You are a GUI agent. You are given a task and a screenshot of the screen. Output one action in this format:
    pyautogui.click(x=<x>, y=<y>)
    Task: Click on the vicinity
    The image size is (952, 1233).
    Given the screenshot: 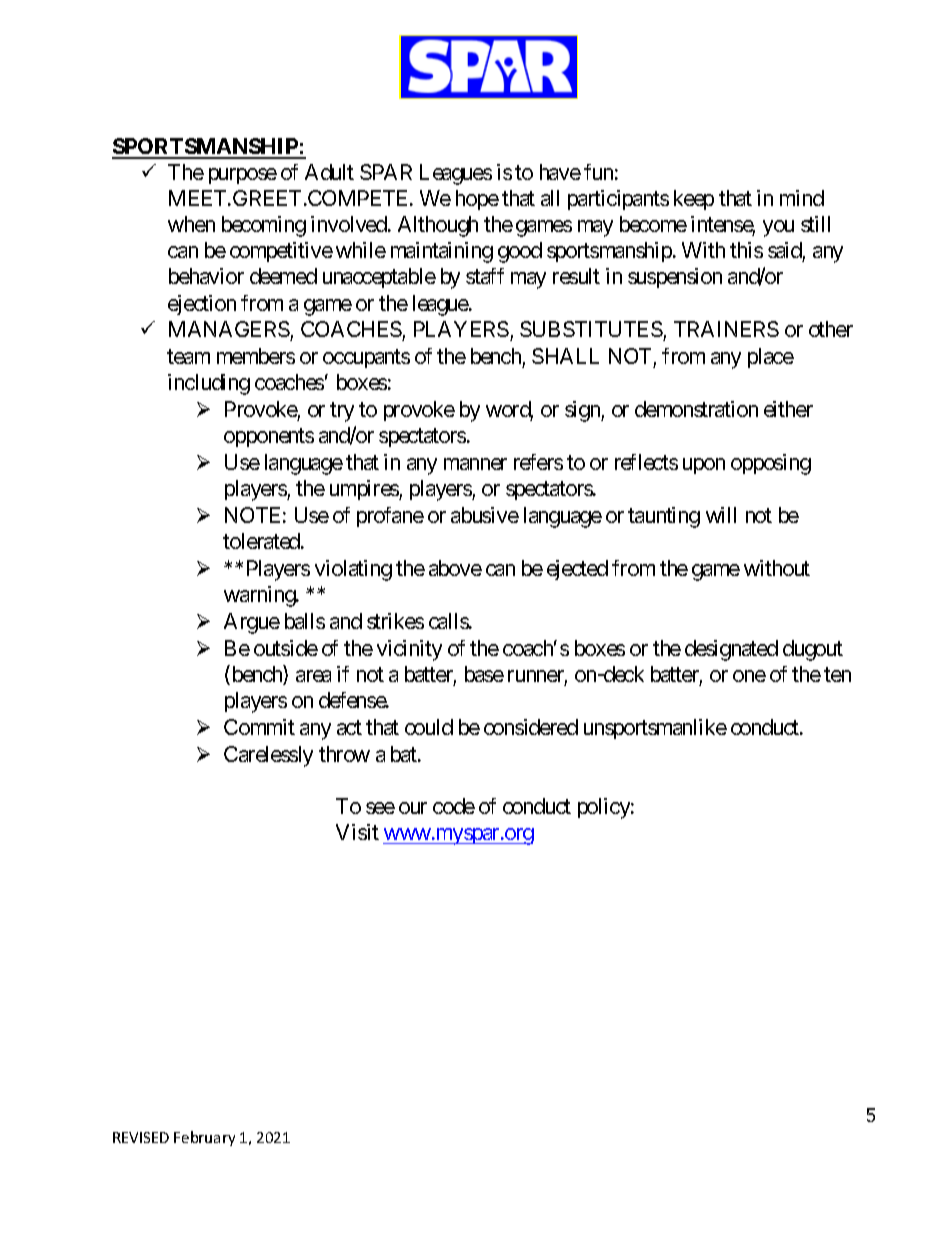 What is the action you would take?
    pyautogui.click(x=409, y=650)
